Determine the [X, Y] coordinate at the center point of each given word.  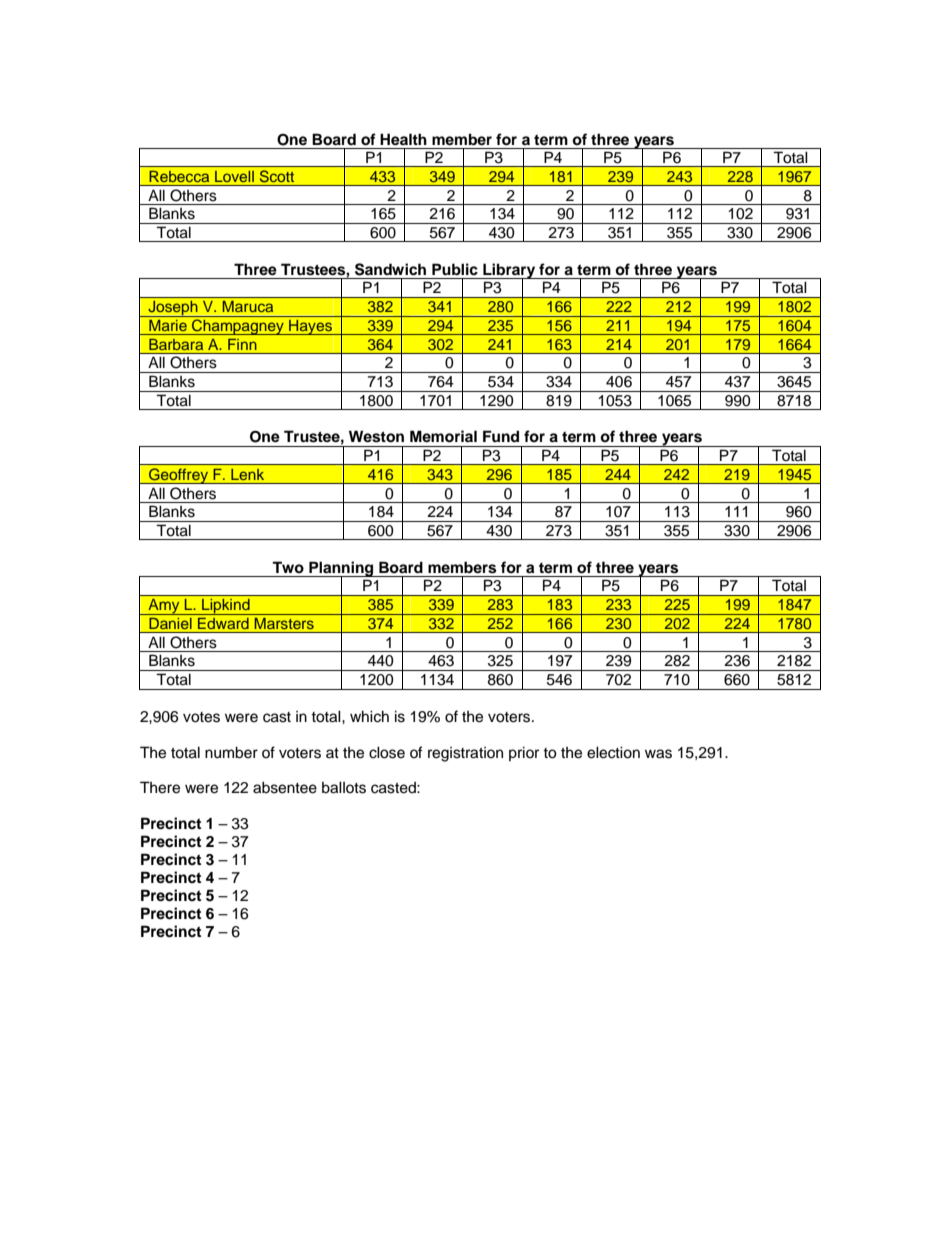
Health [403, 139]
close [387, 752]
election [613, 752]
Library [509, 272]
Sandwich [390, 269]
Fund [501, 436]
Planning [341, 570]
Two [288, 567]
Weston [376, 436]
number [231, 752]
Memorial [443, 436]
